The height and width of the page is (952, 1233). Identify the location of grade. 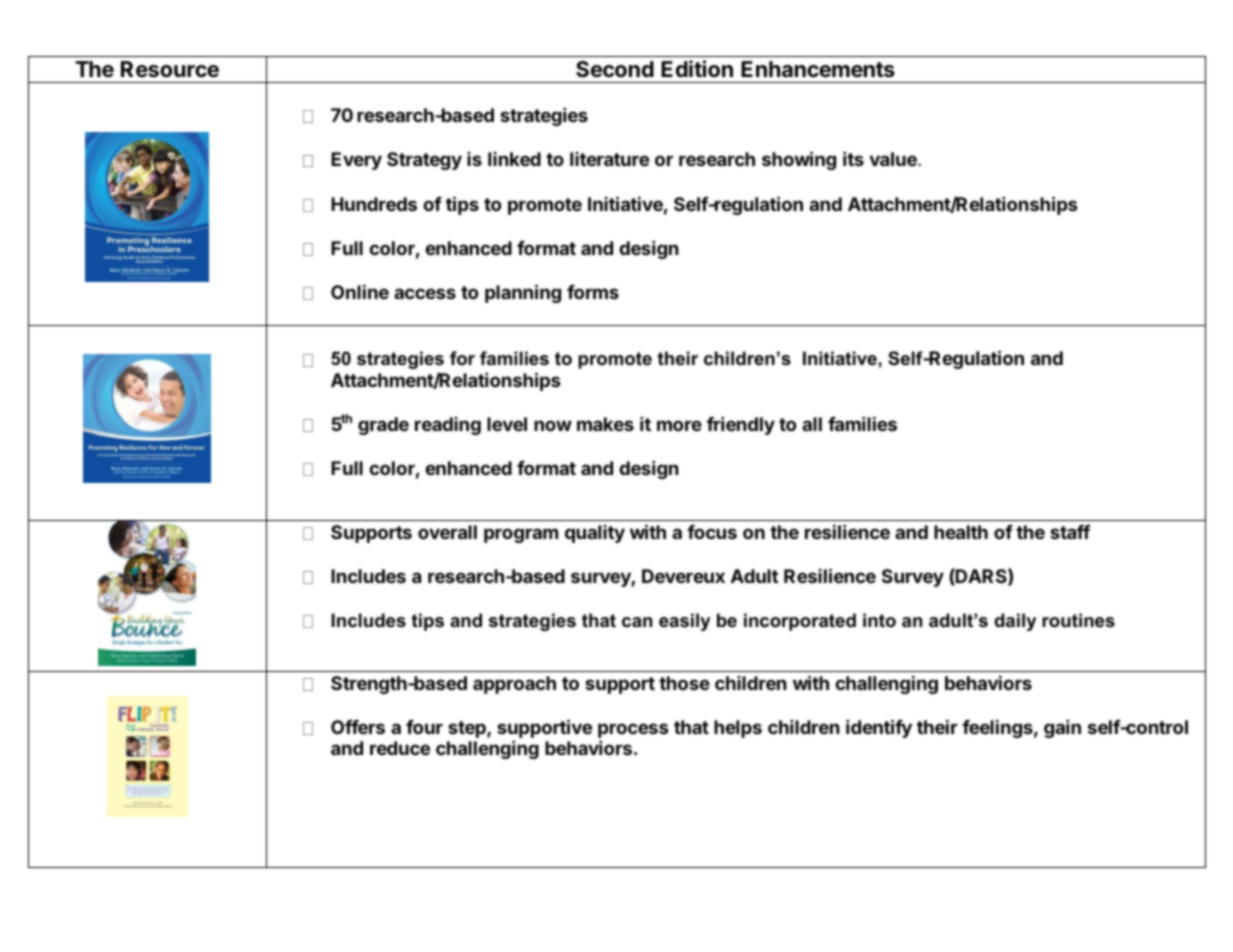
(383, 426).
